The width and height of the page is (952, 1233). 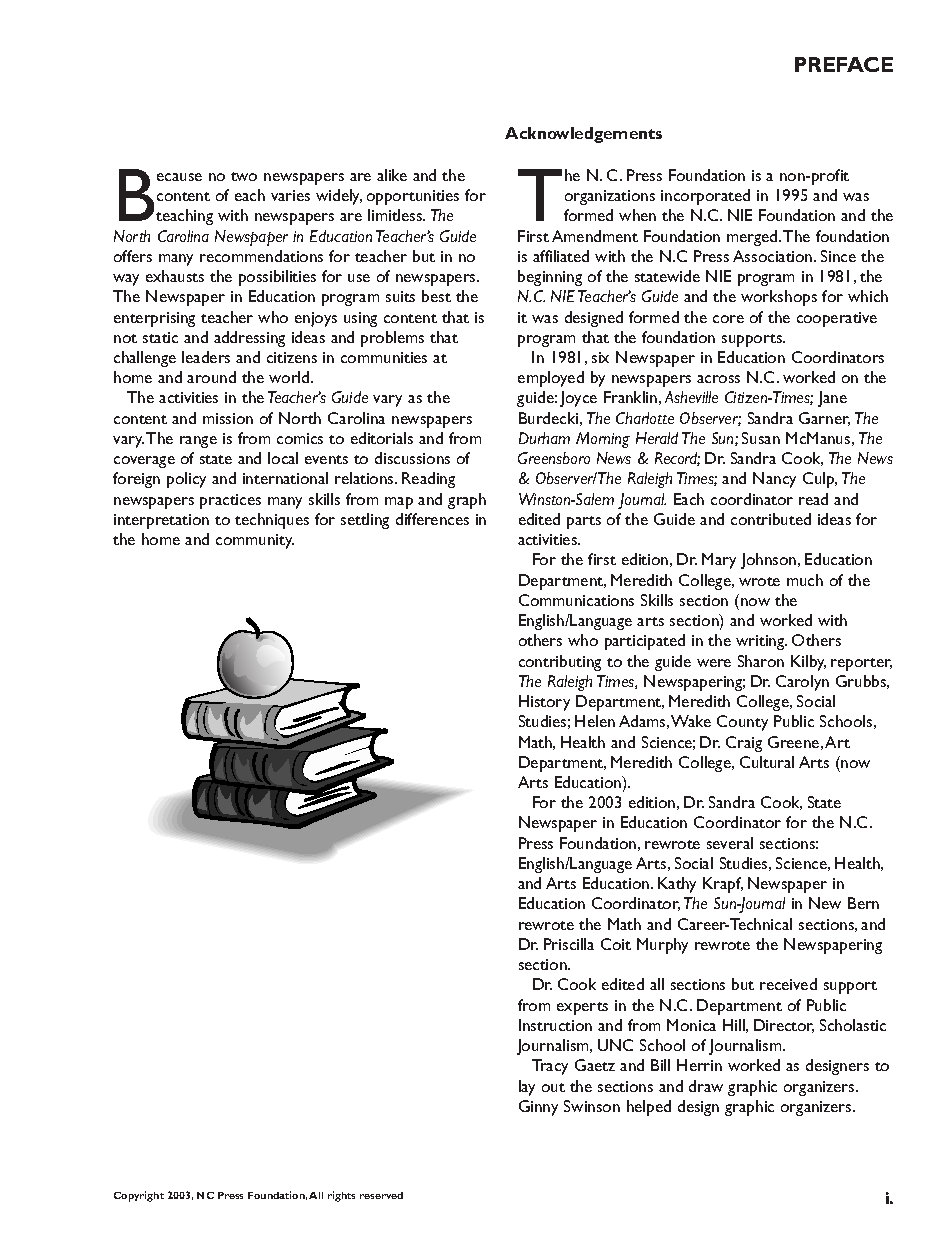 What do you see at coordinates (139, 1196) in the page?
I see `Copyright` at bounding box center [139, 1196].
